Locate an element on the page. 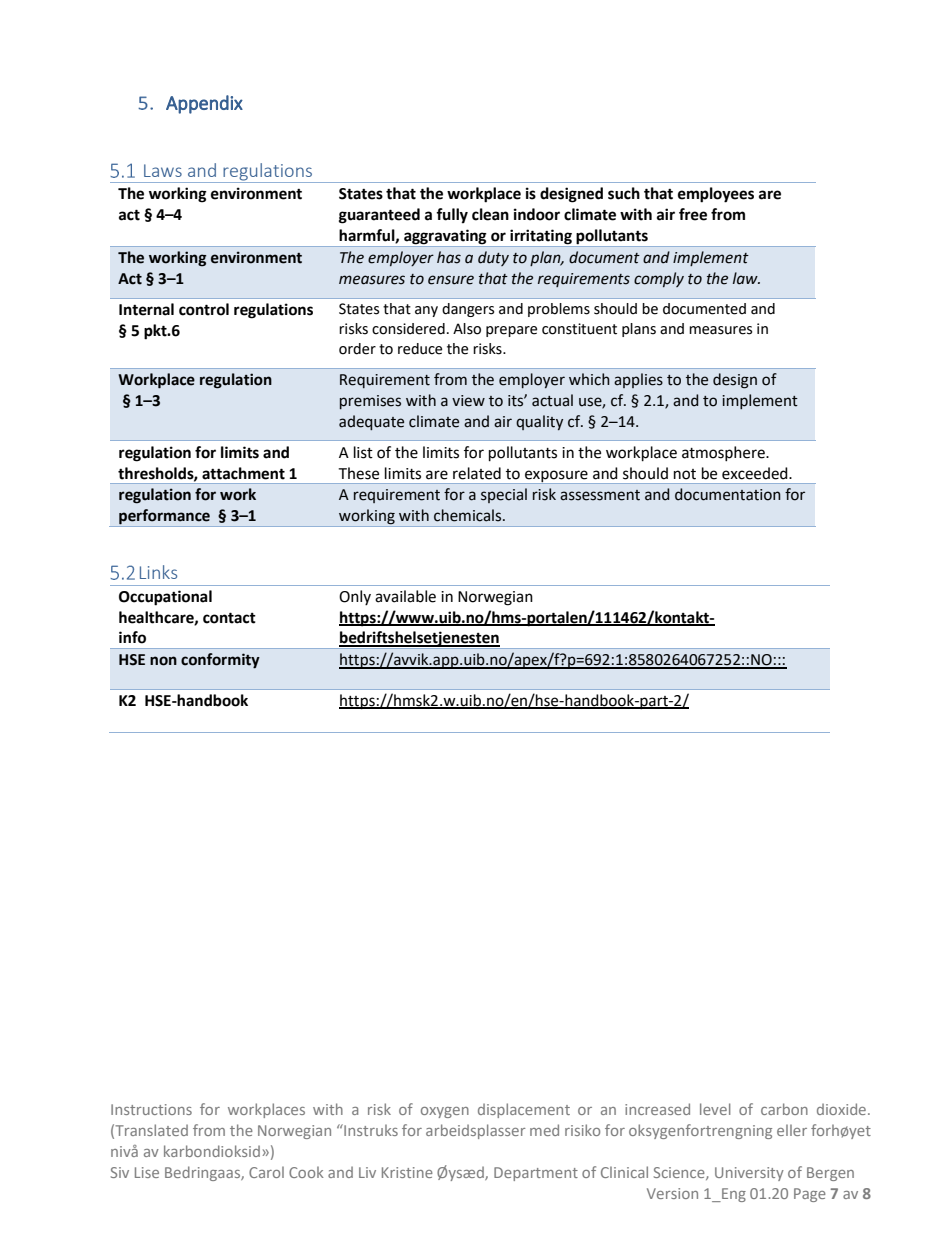 The width and height of the page is (952, 1233). exceeded is located at coordinates (756, 473).
